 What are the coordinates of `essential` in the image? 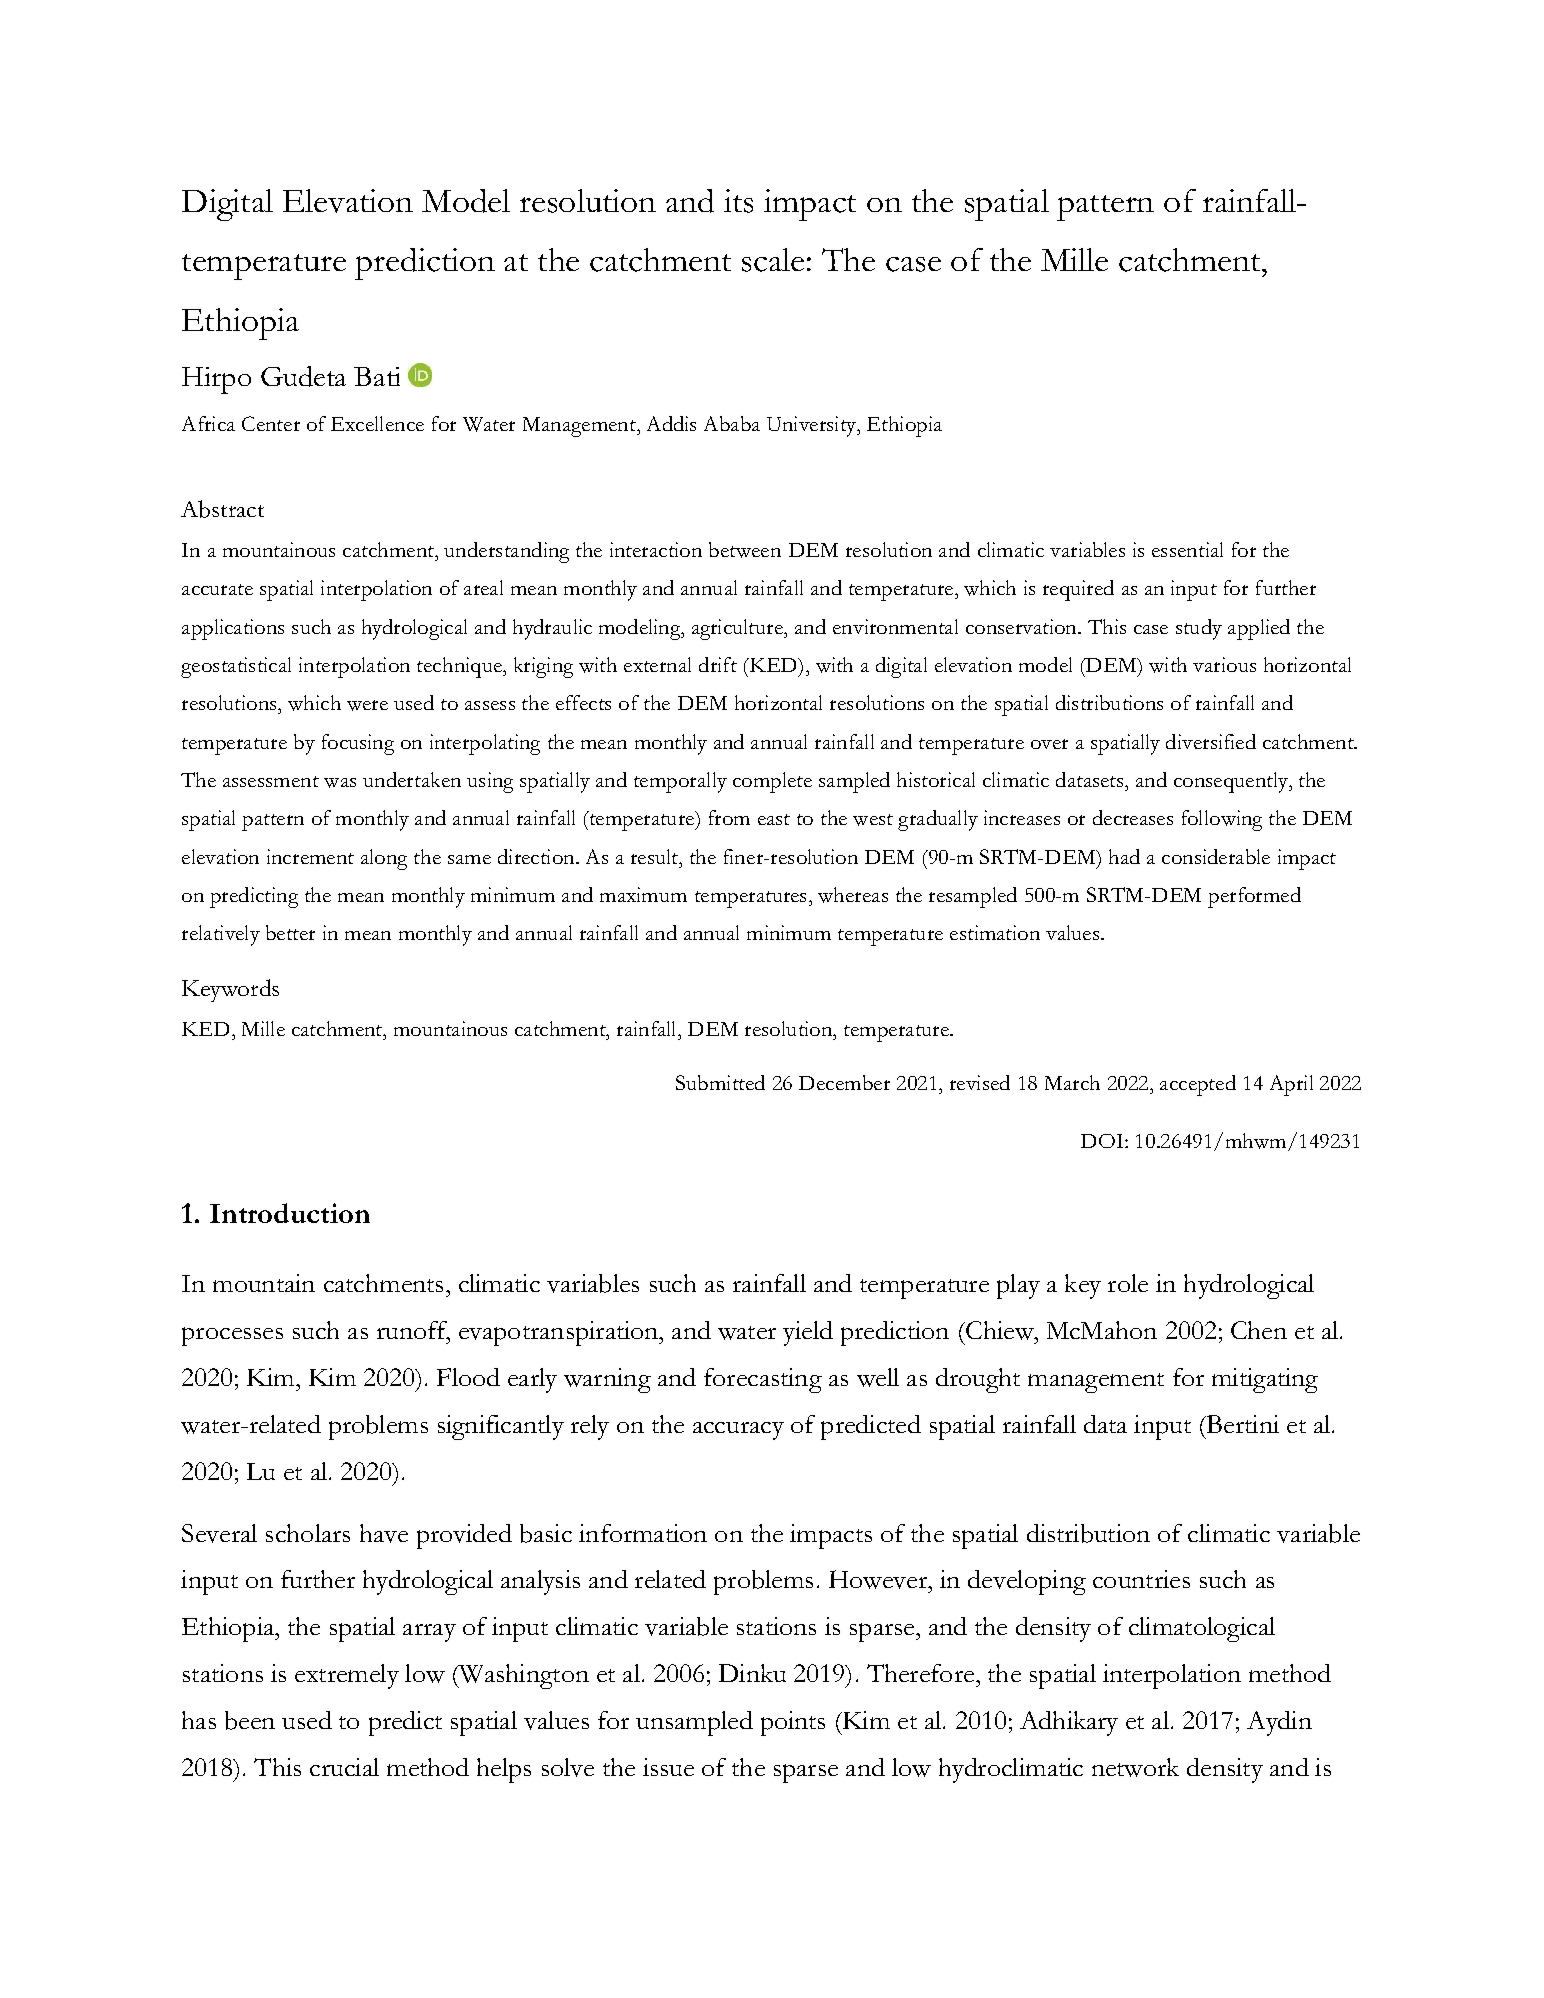 It's located at (1187, 549).
